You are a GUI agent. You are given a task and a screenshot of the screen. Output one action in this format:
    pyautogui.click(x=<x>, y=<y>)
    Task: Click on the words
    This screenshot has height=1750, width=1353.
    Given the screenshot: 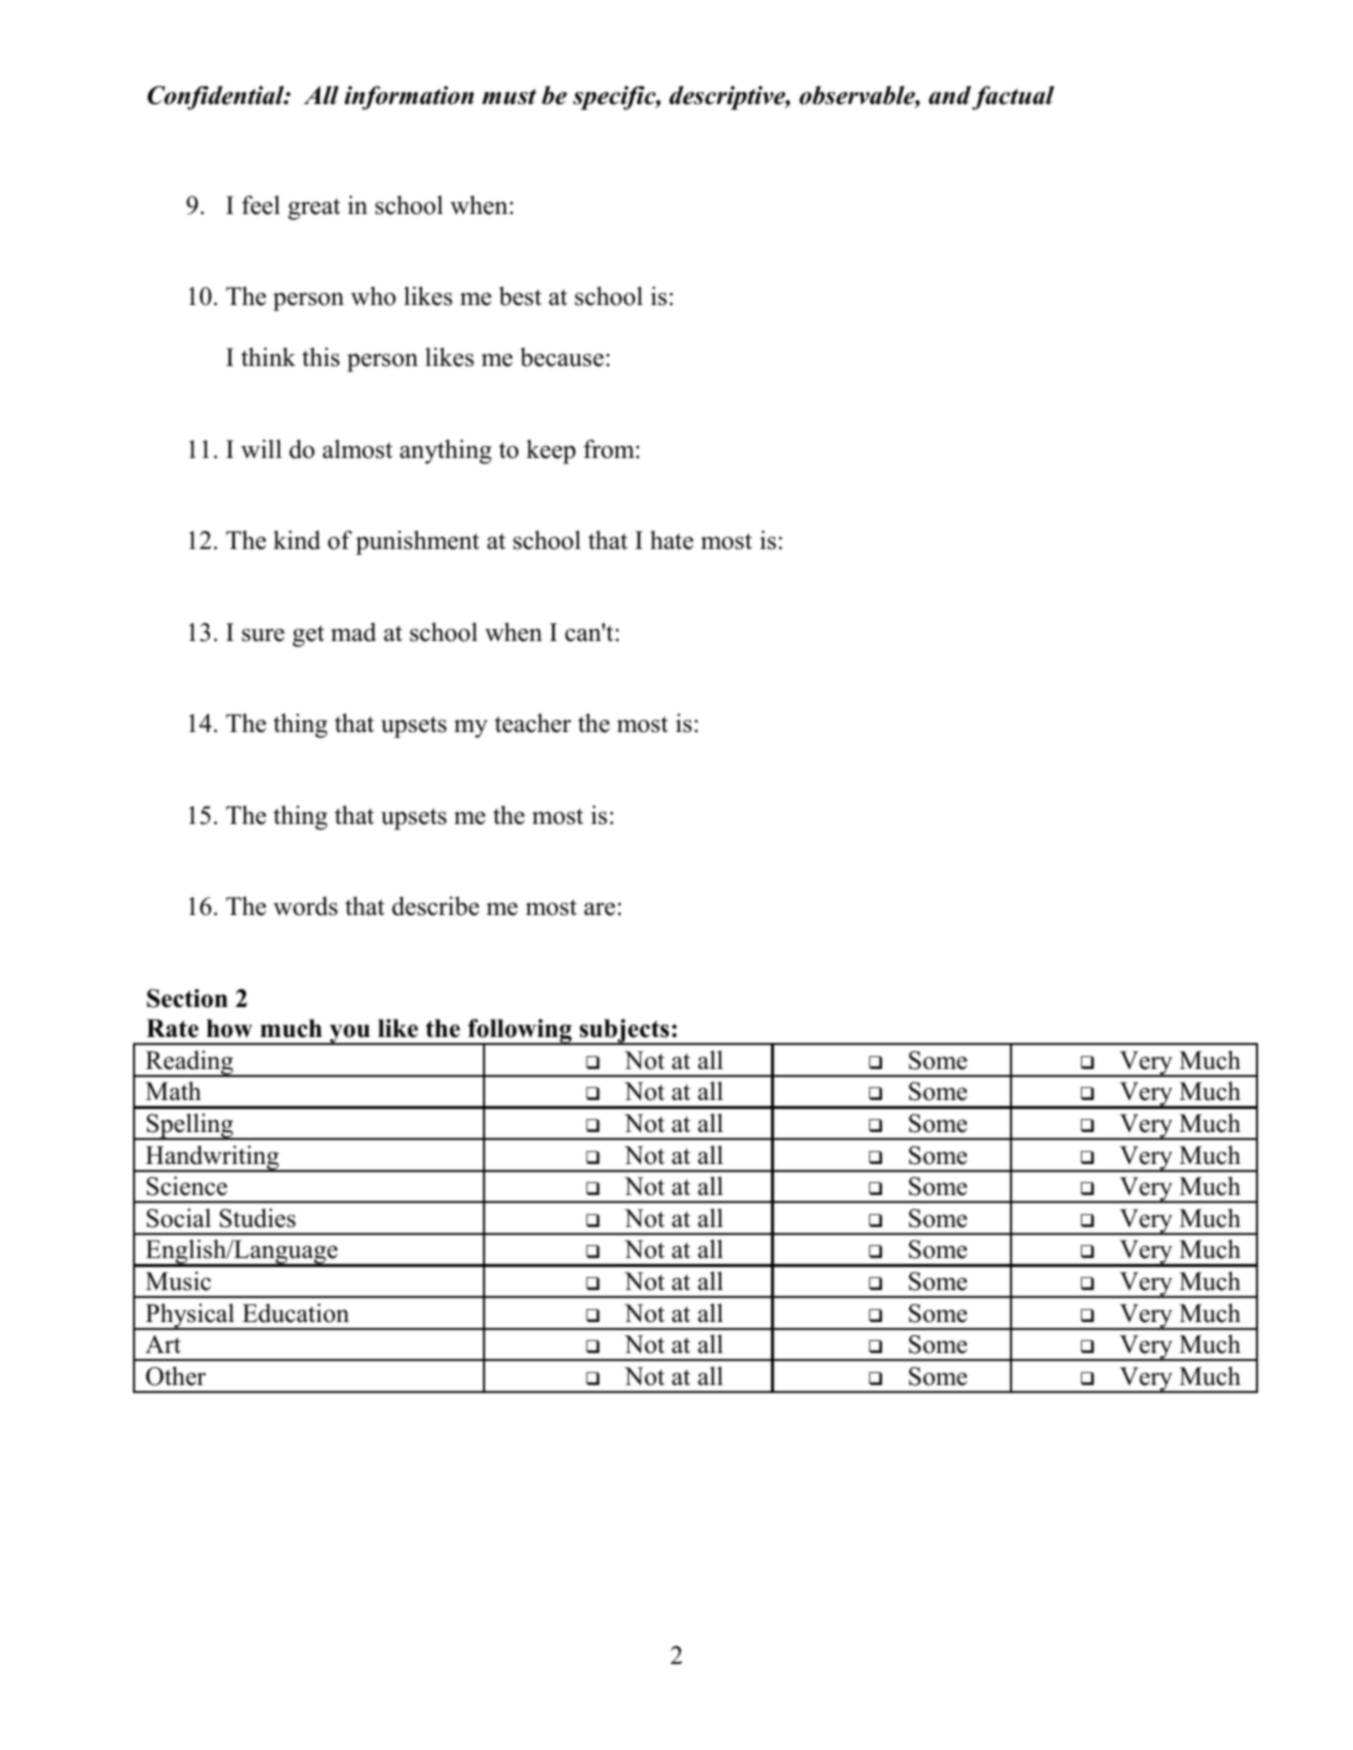 What is the action you would take?
    pyautogui.click(x=305, y=906)
